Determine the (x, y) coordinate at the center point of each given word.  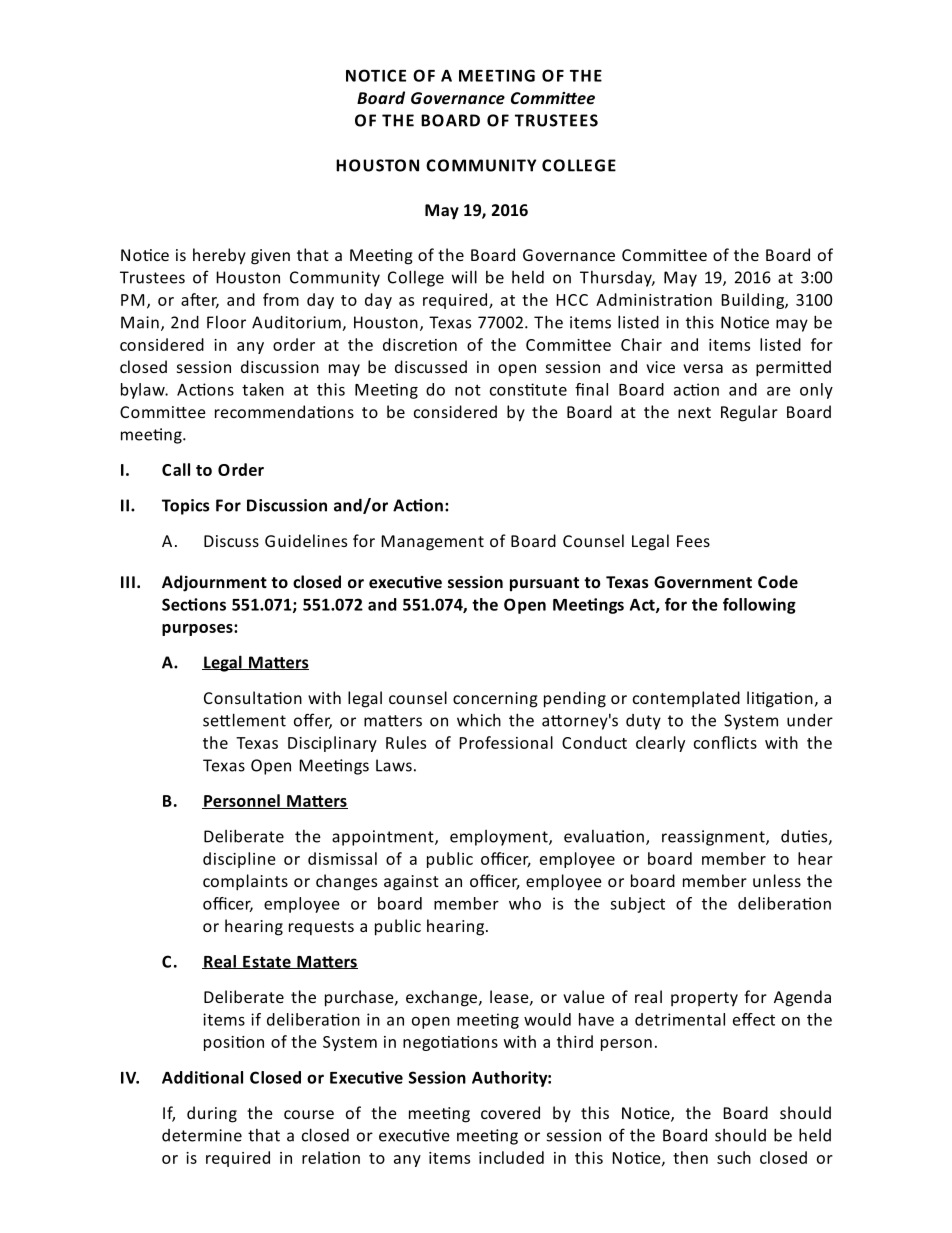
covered (510, 1112)
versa (703, 368)
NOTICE (376, 75)
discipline (239, 860)
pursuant (544, 584)
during (212, 1114)
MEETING (497, 75)
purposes (198, 630)
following (759, 606)
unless (777, 880)
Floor (226, 322)
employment (500, 838)
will (464, 277)
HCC (572, 300)
